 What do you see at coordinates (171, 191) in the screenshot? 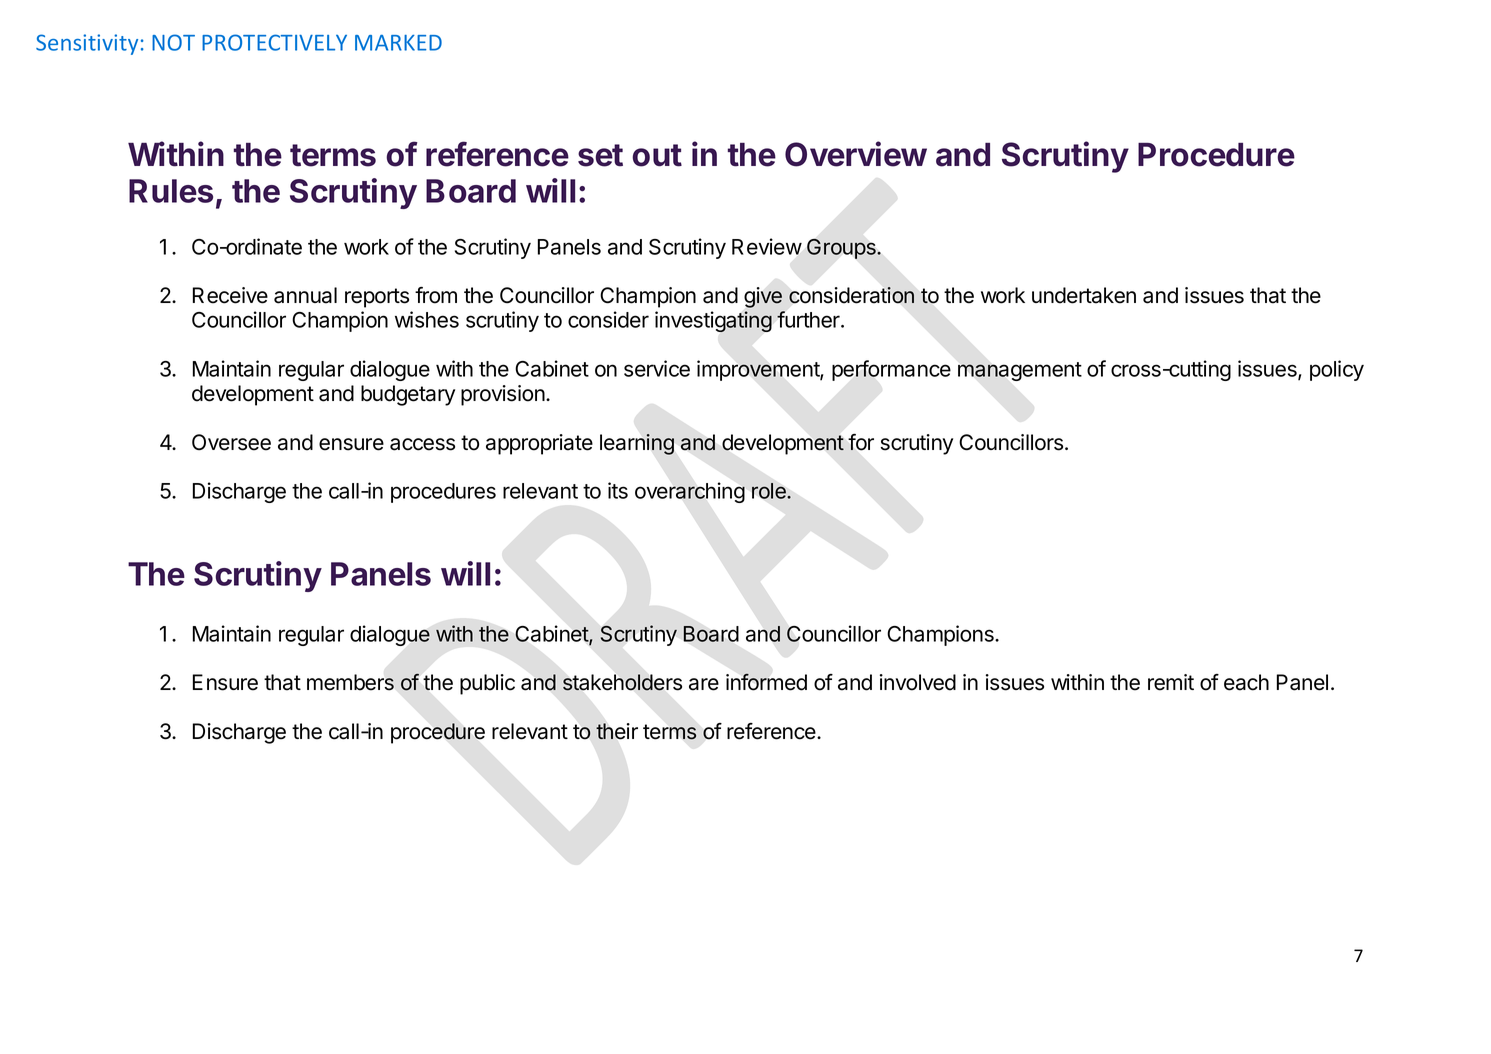
I see `Rules` at bounding box center [171, 191].
